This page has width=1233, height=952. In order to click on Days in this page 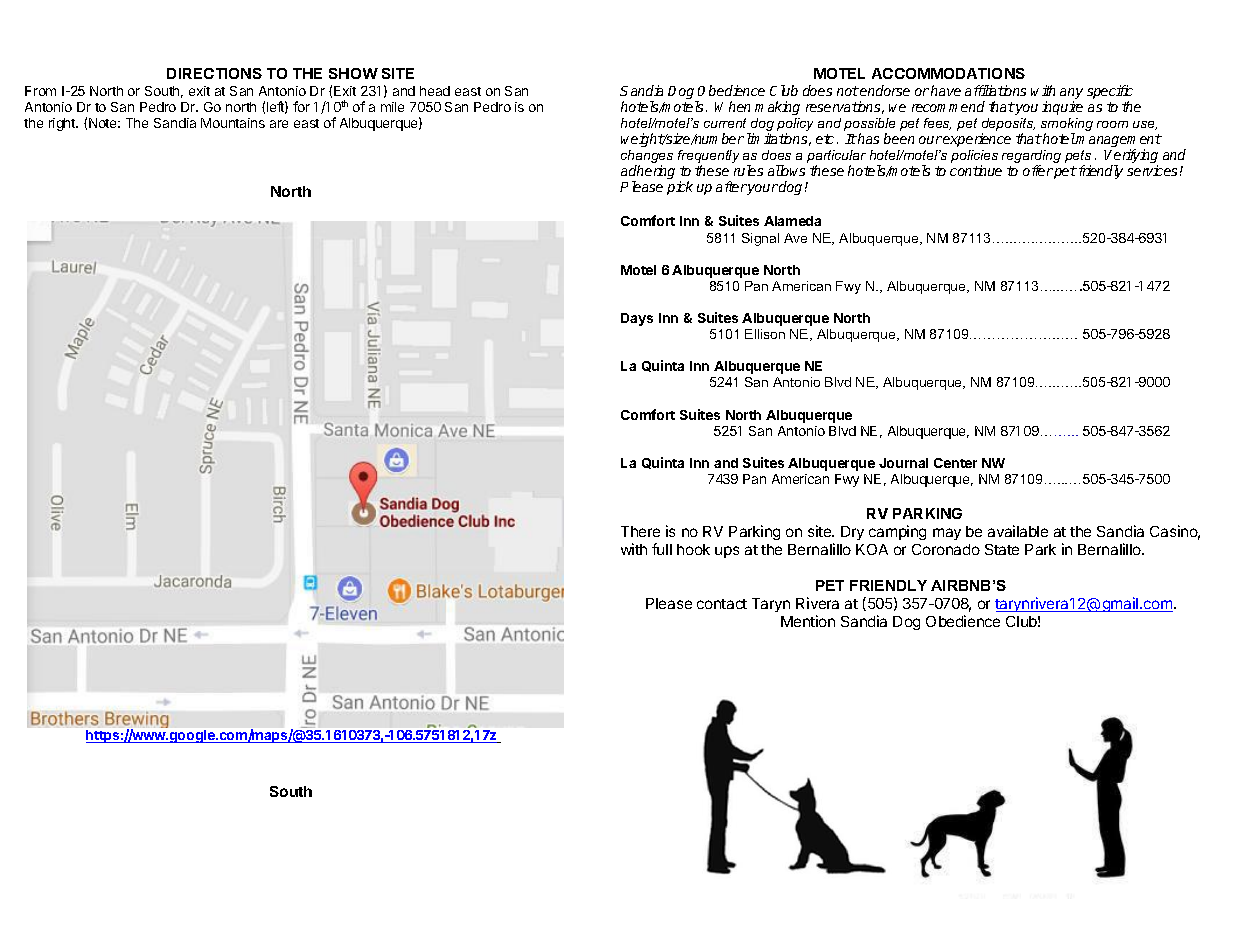, I will do `click(637, 319)`.
